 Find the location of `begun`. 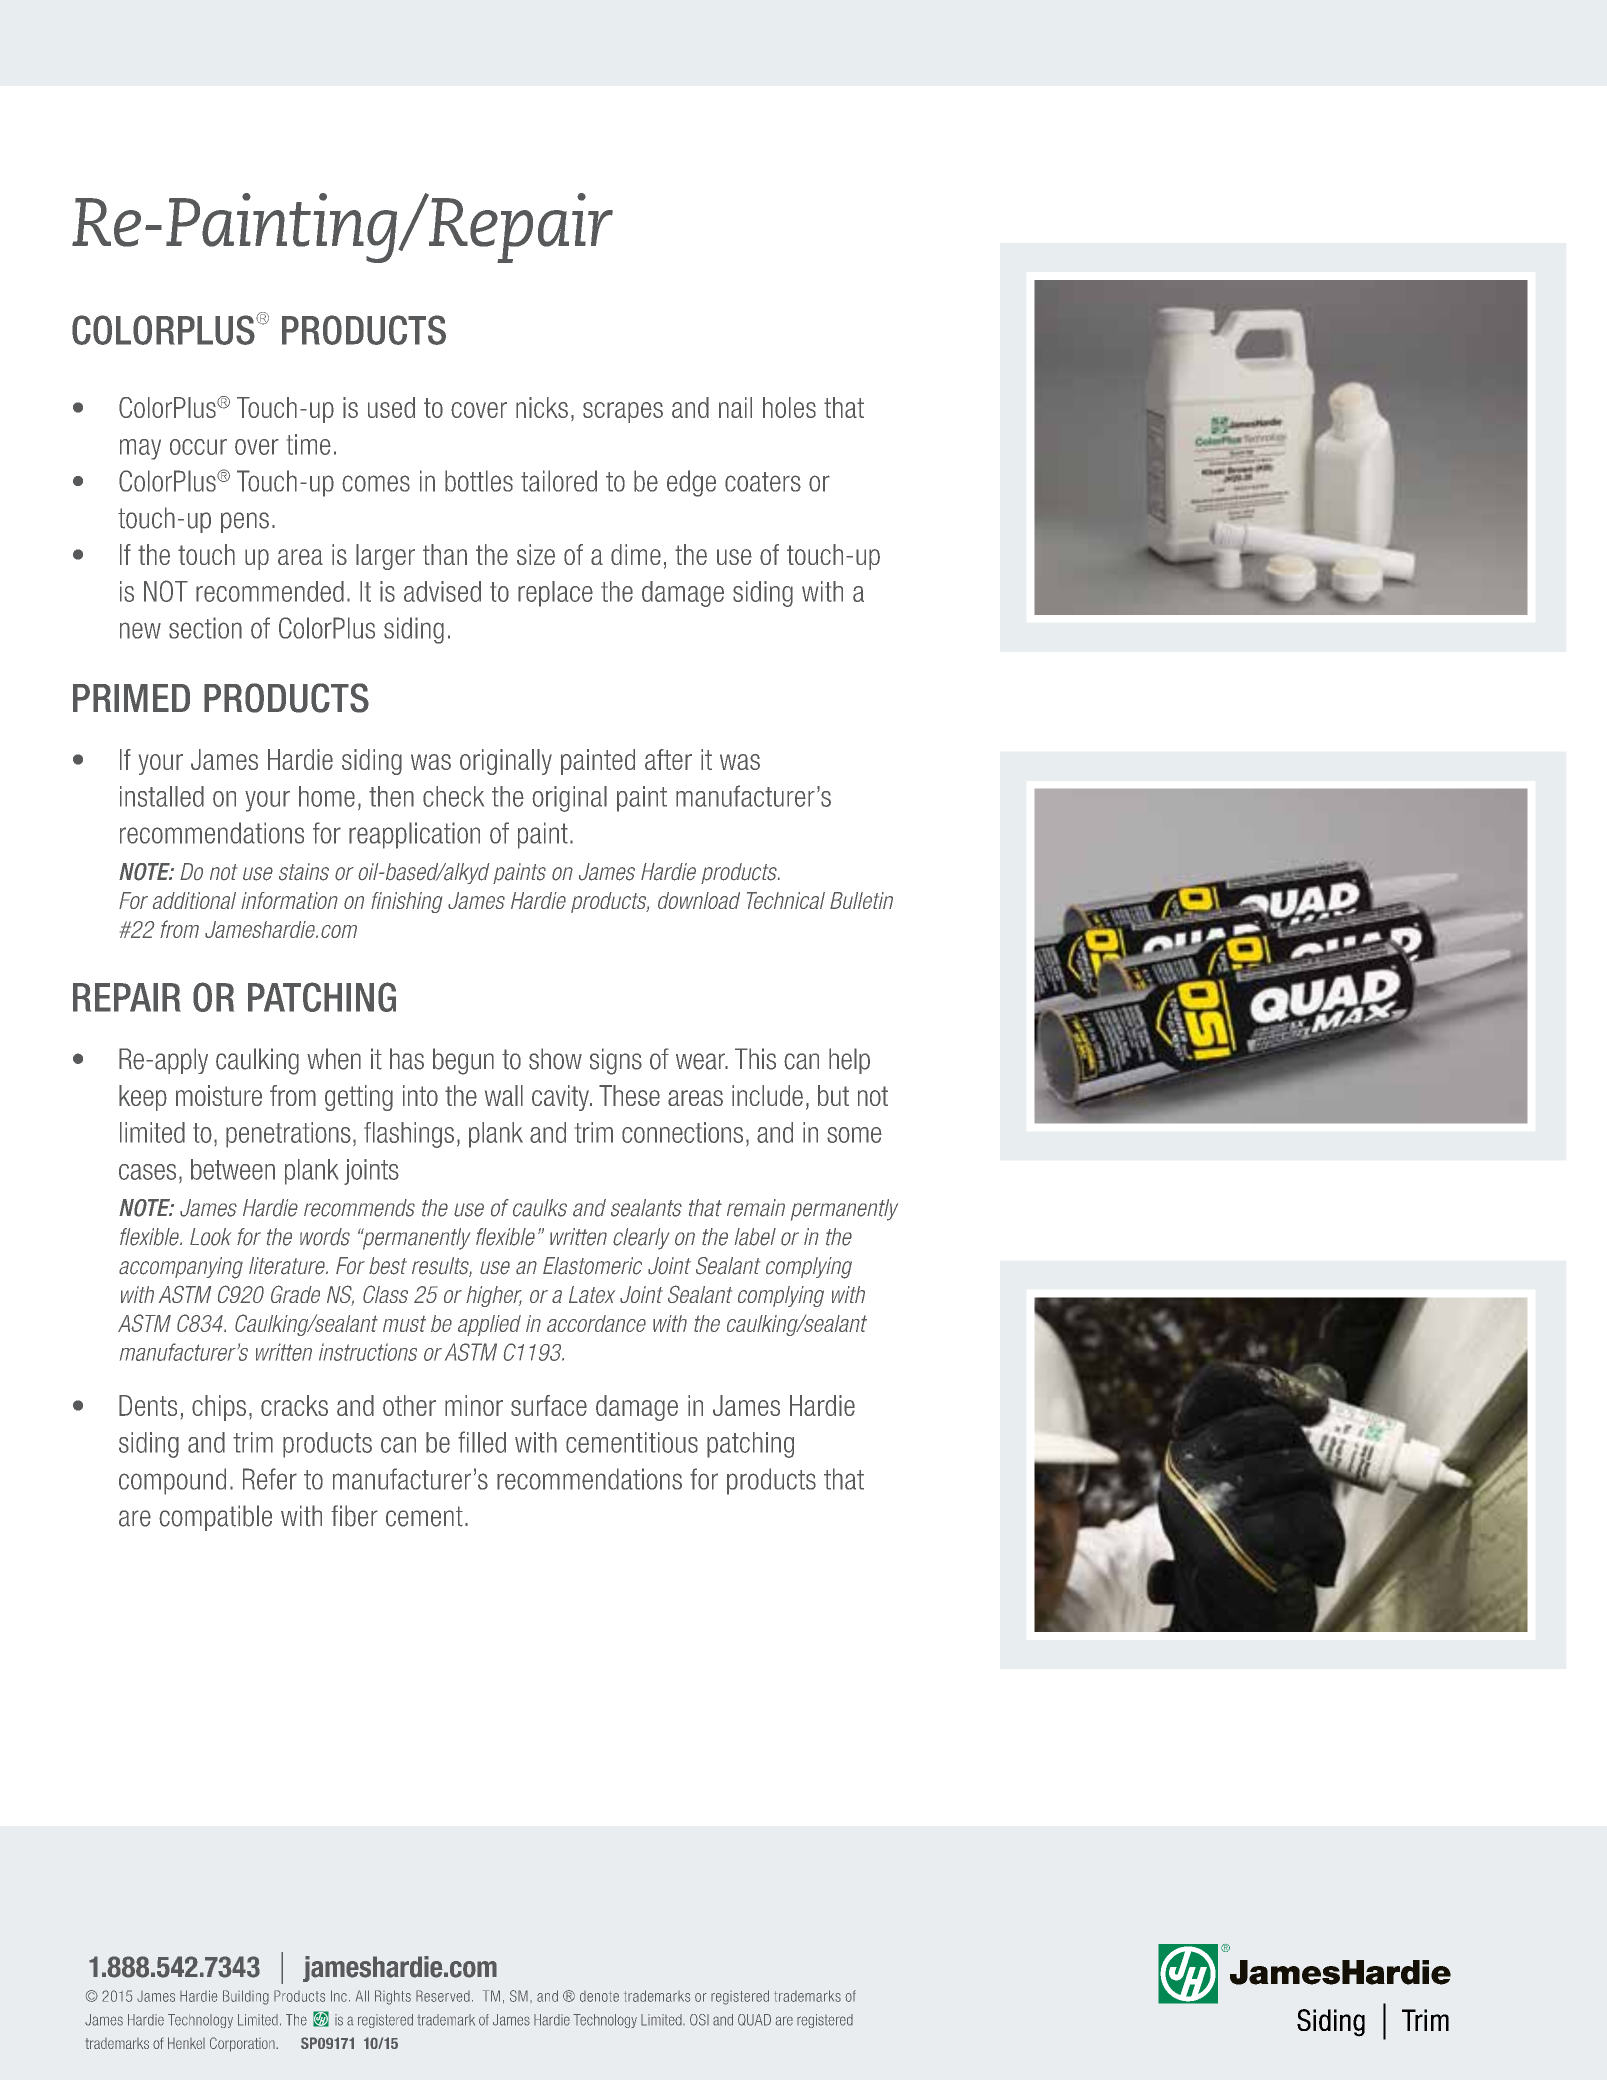

begun is located at coordinates (463, 1061).
